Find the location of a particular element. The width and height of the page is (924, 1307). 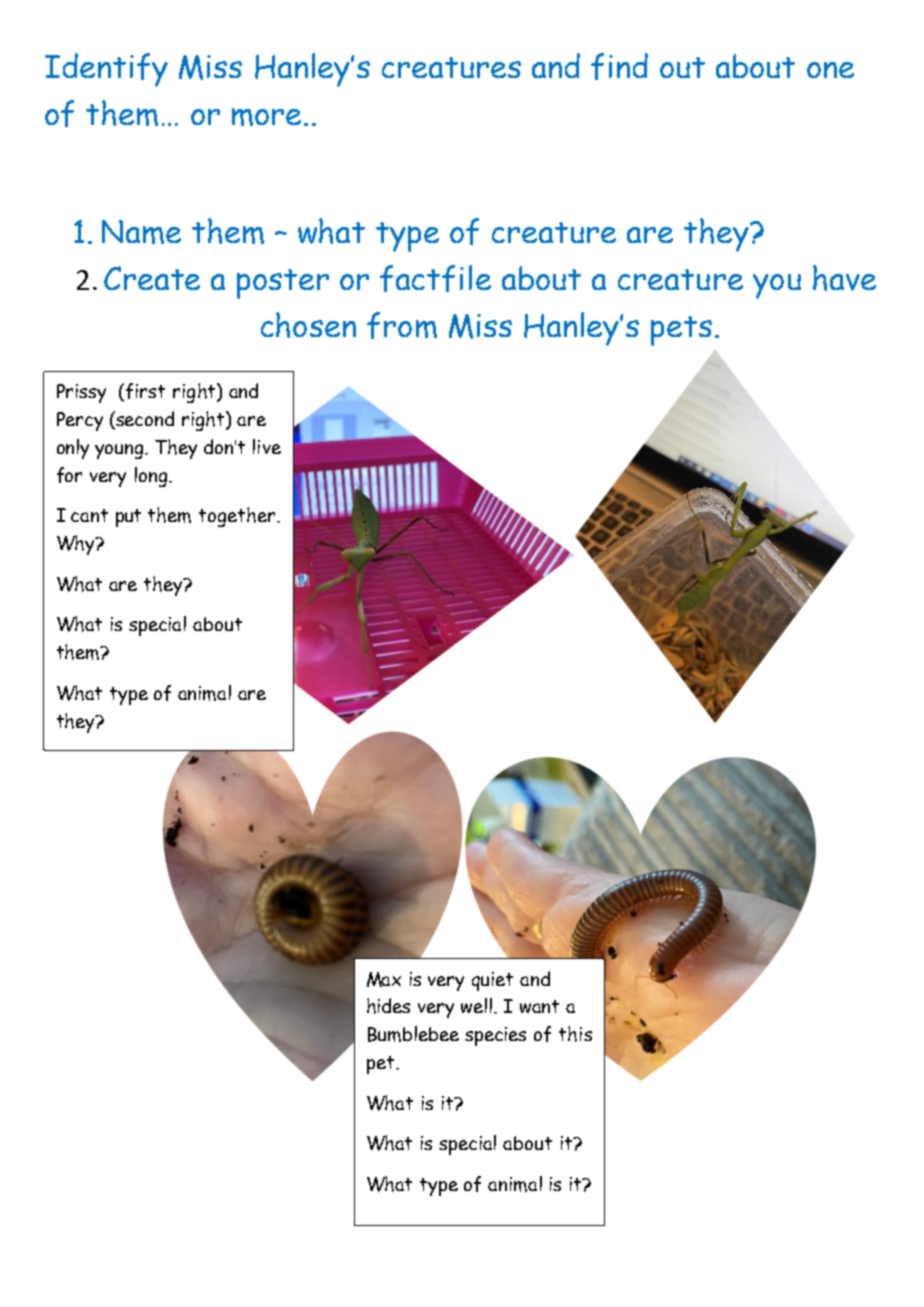

put is located at coordinates (128, 518).
